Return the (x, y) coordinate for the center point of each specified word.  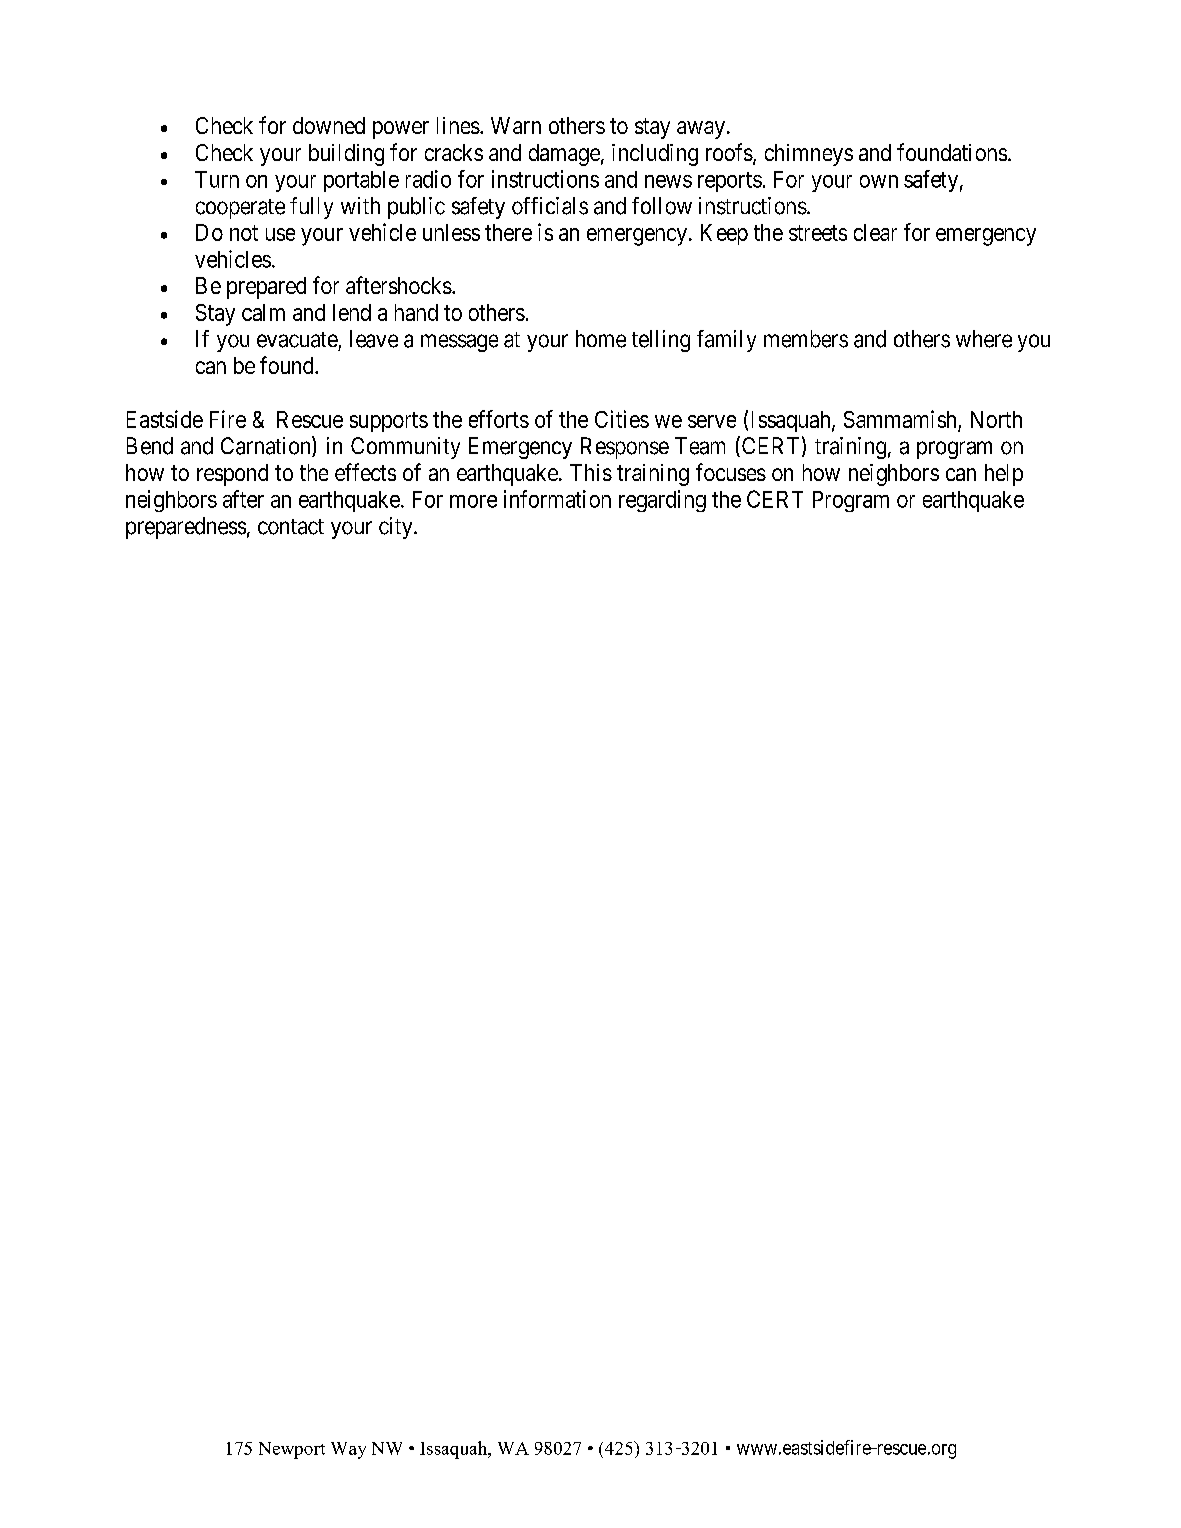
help (1004, 475)
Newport (292, 1450)
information (557, 499)
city (397, 528)
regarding (662, 501)
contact (291, 527)
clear (875, 232)
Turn (217, 179)
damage (564, 155)
